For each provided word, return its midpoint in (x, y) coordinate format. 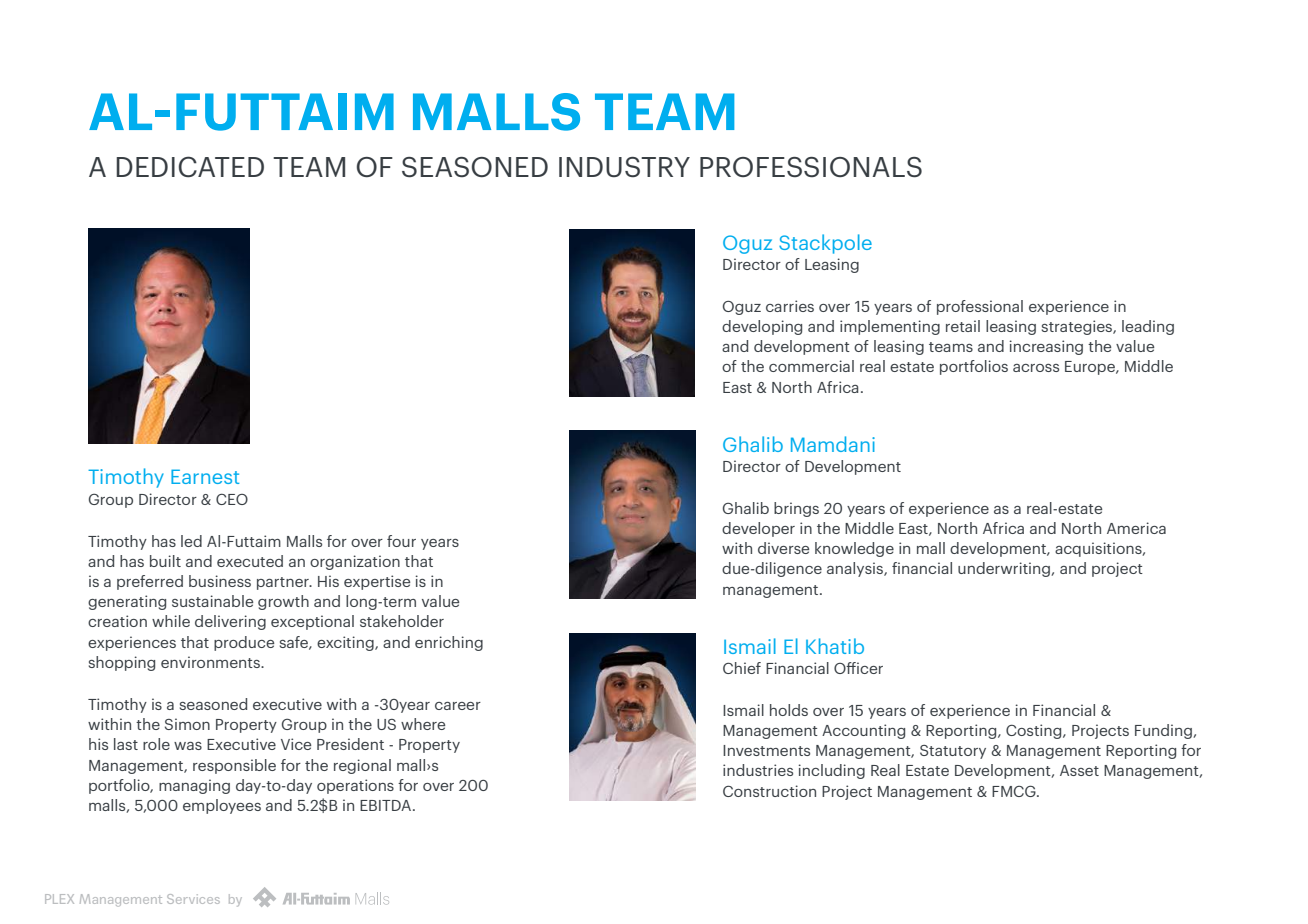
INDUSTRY (624, 167)
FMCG (1015, 791)
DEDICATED (190, 167)
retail (963, 326)
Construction (769, 791)
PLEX (59, 899)
